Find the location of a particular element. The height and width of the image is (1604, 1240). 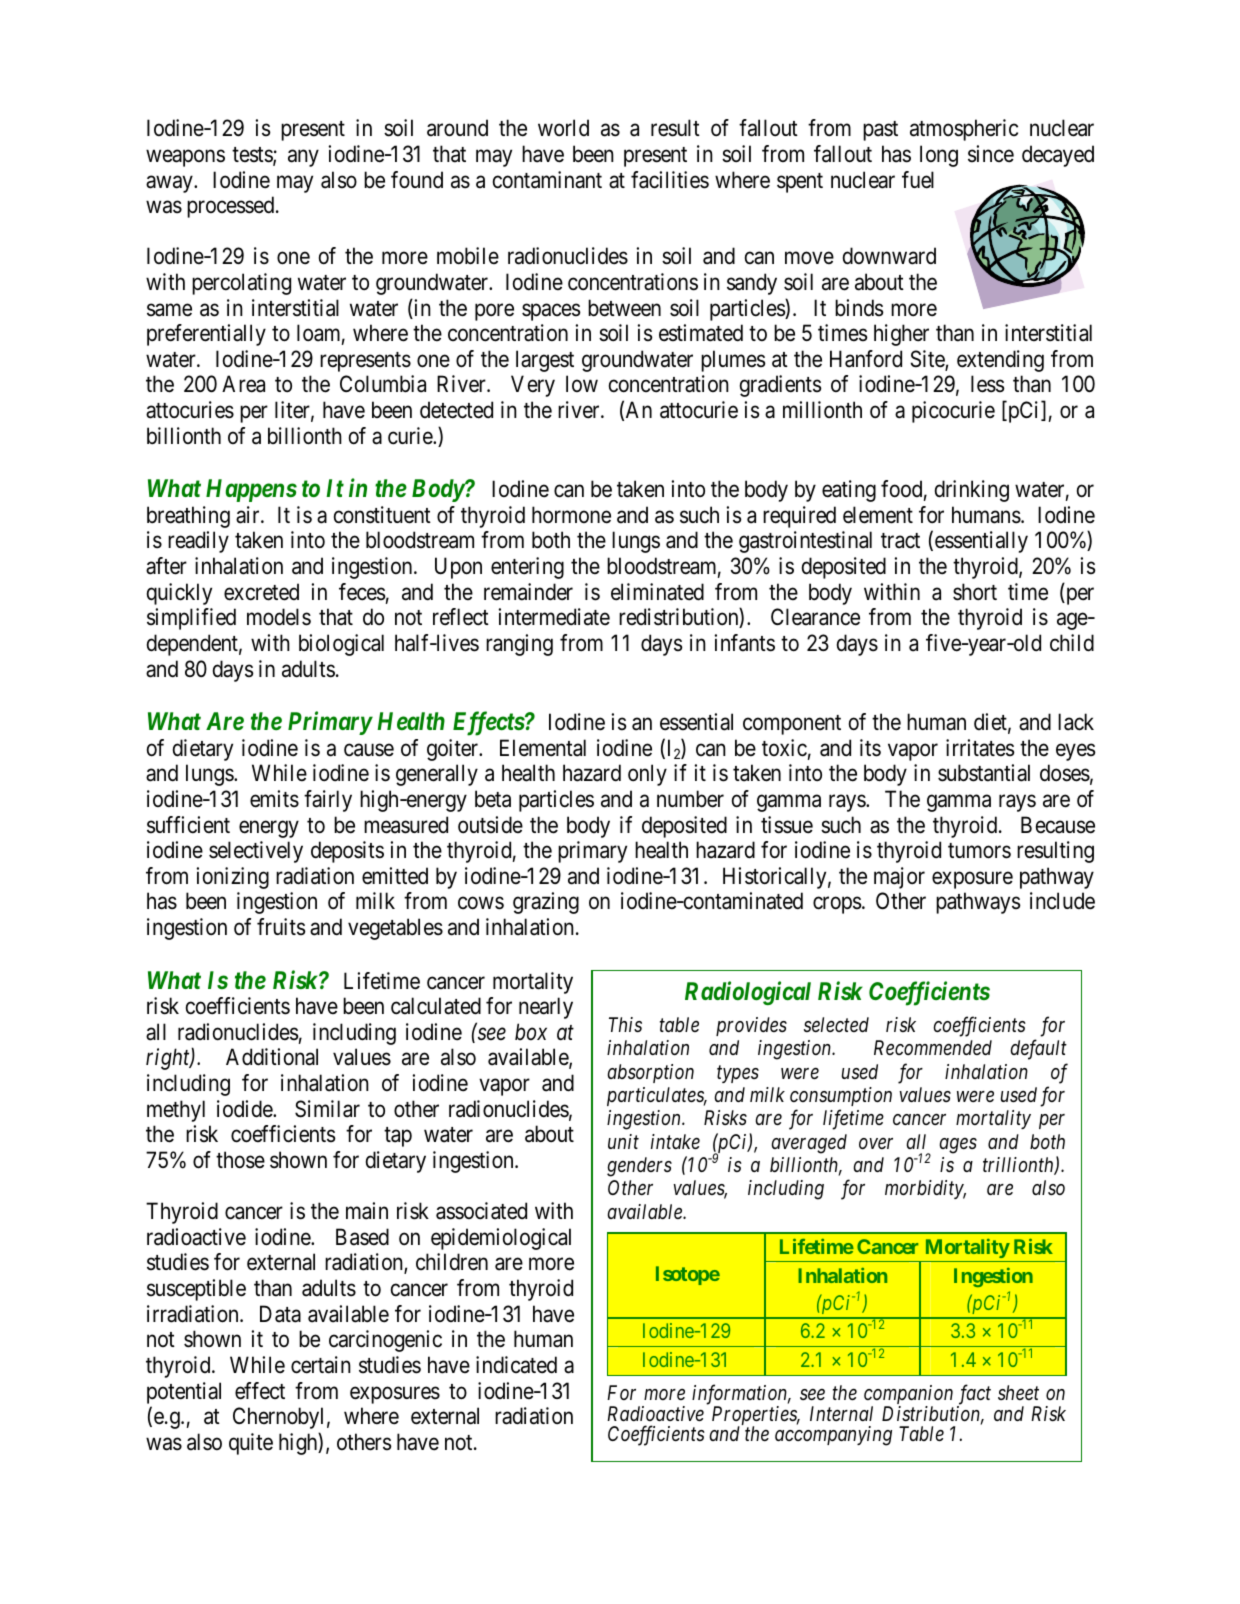

absorption is located at coordinates (650, 1073).
